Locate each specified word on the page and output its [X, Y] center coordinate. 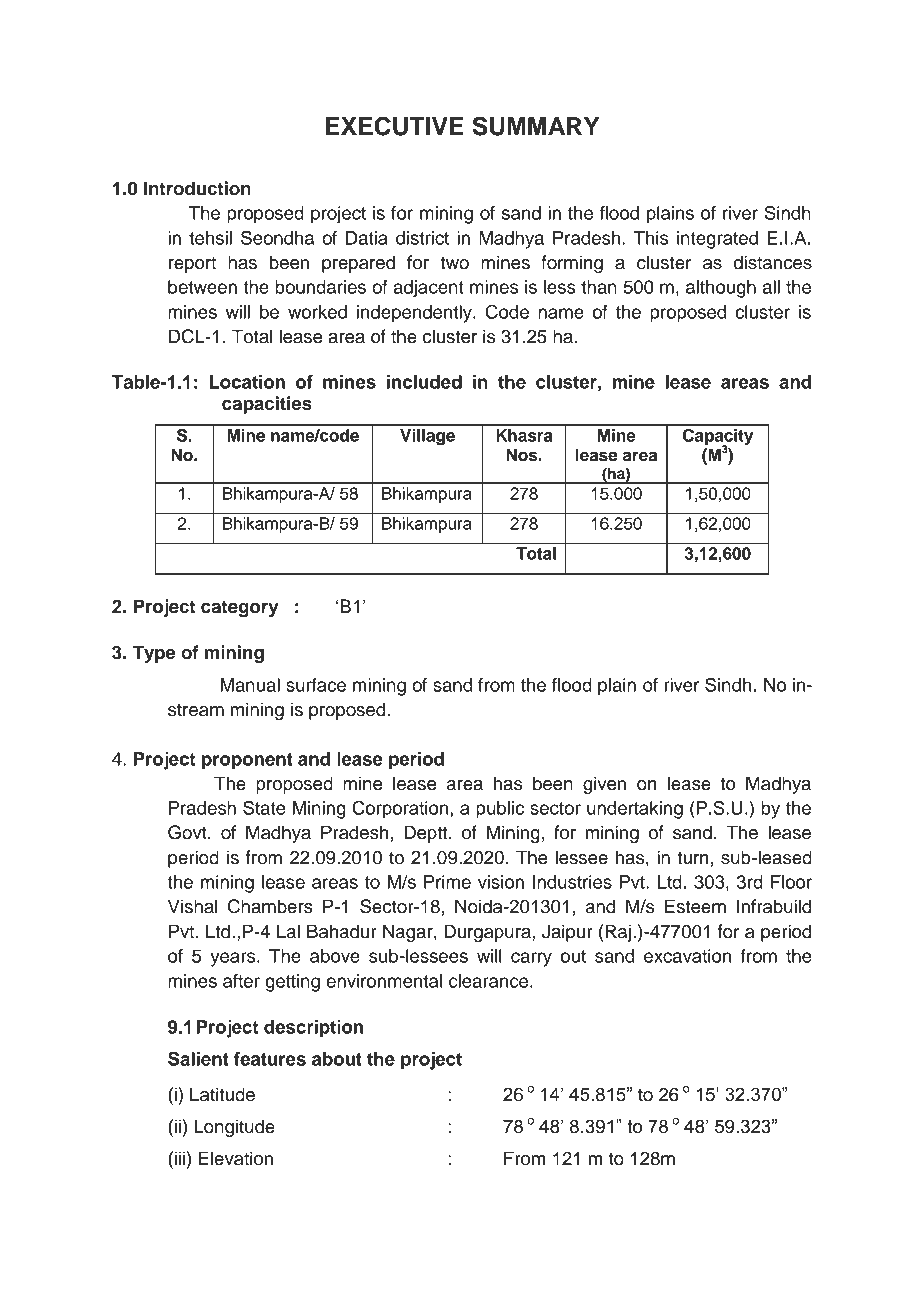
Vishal [193, 906]
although [721, 289]
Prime [447, 882]
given [604, 785]
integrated [717, 240]
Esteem [695, 906]
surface [316, 685]
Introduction [197, 188]
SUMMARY [536, 126]
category [240, 609]
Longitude [234, 1128]
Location [247, 382]
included [424, 382]
